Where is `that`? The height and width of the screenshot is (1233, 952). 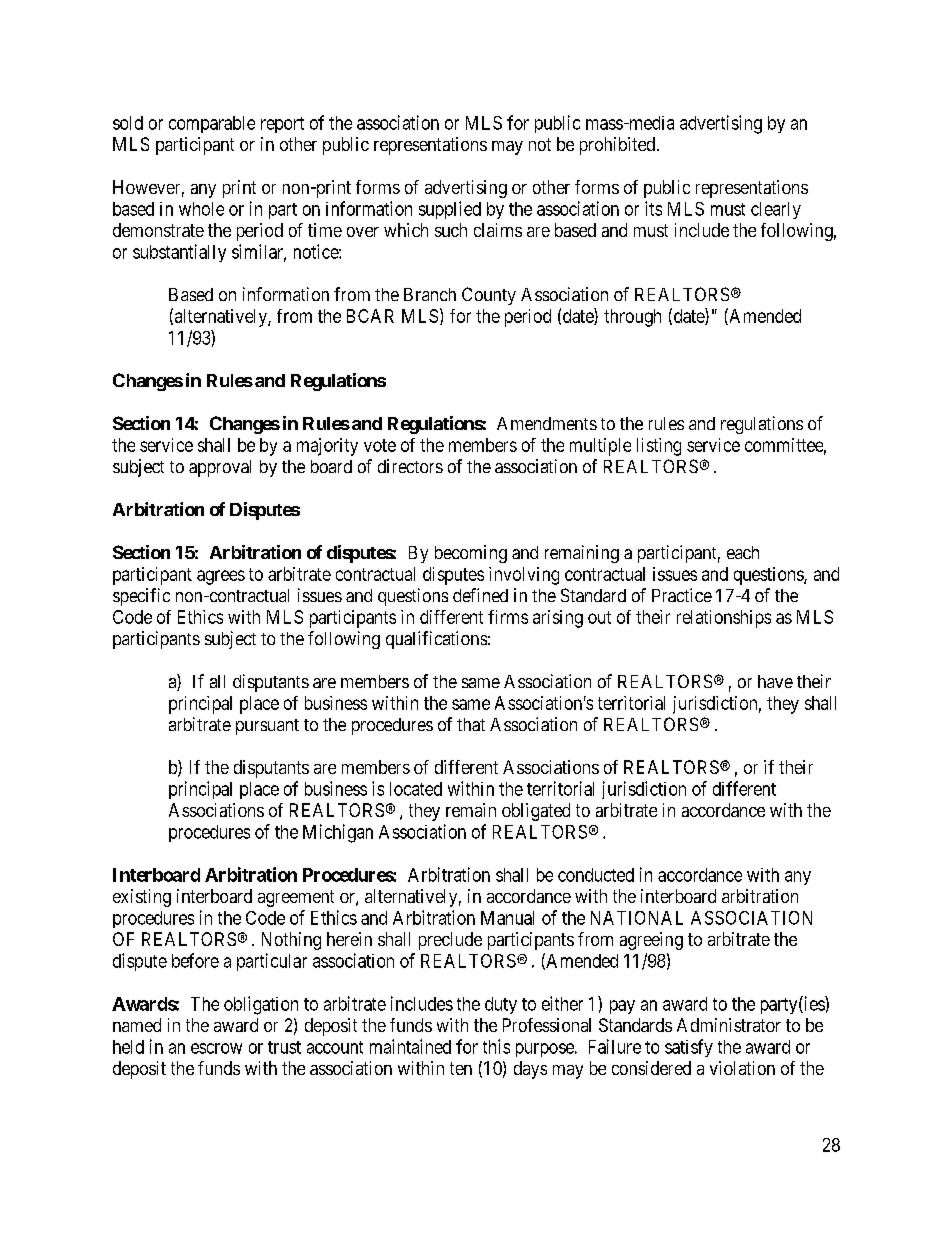
that is located at coordinates (471, 724).
